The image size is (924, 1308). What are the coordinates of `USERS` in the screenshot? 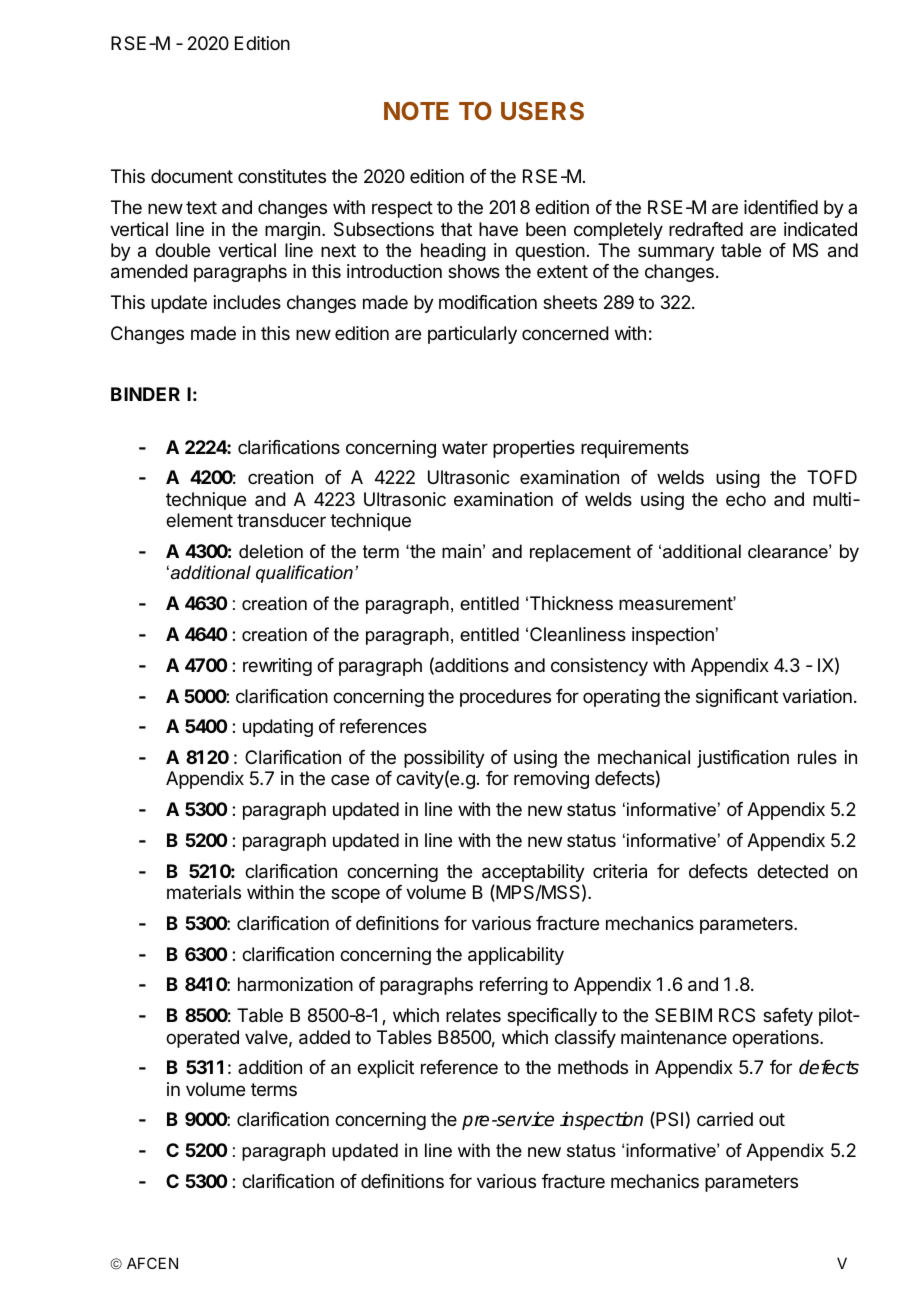 It's located at (542, 111).
